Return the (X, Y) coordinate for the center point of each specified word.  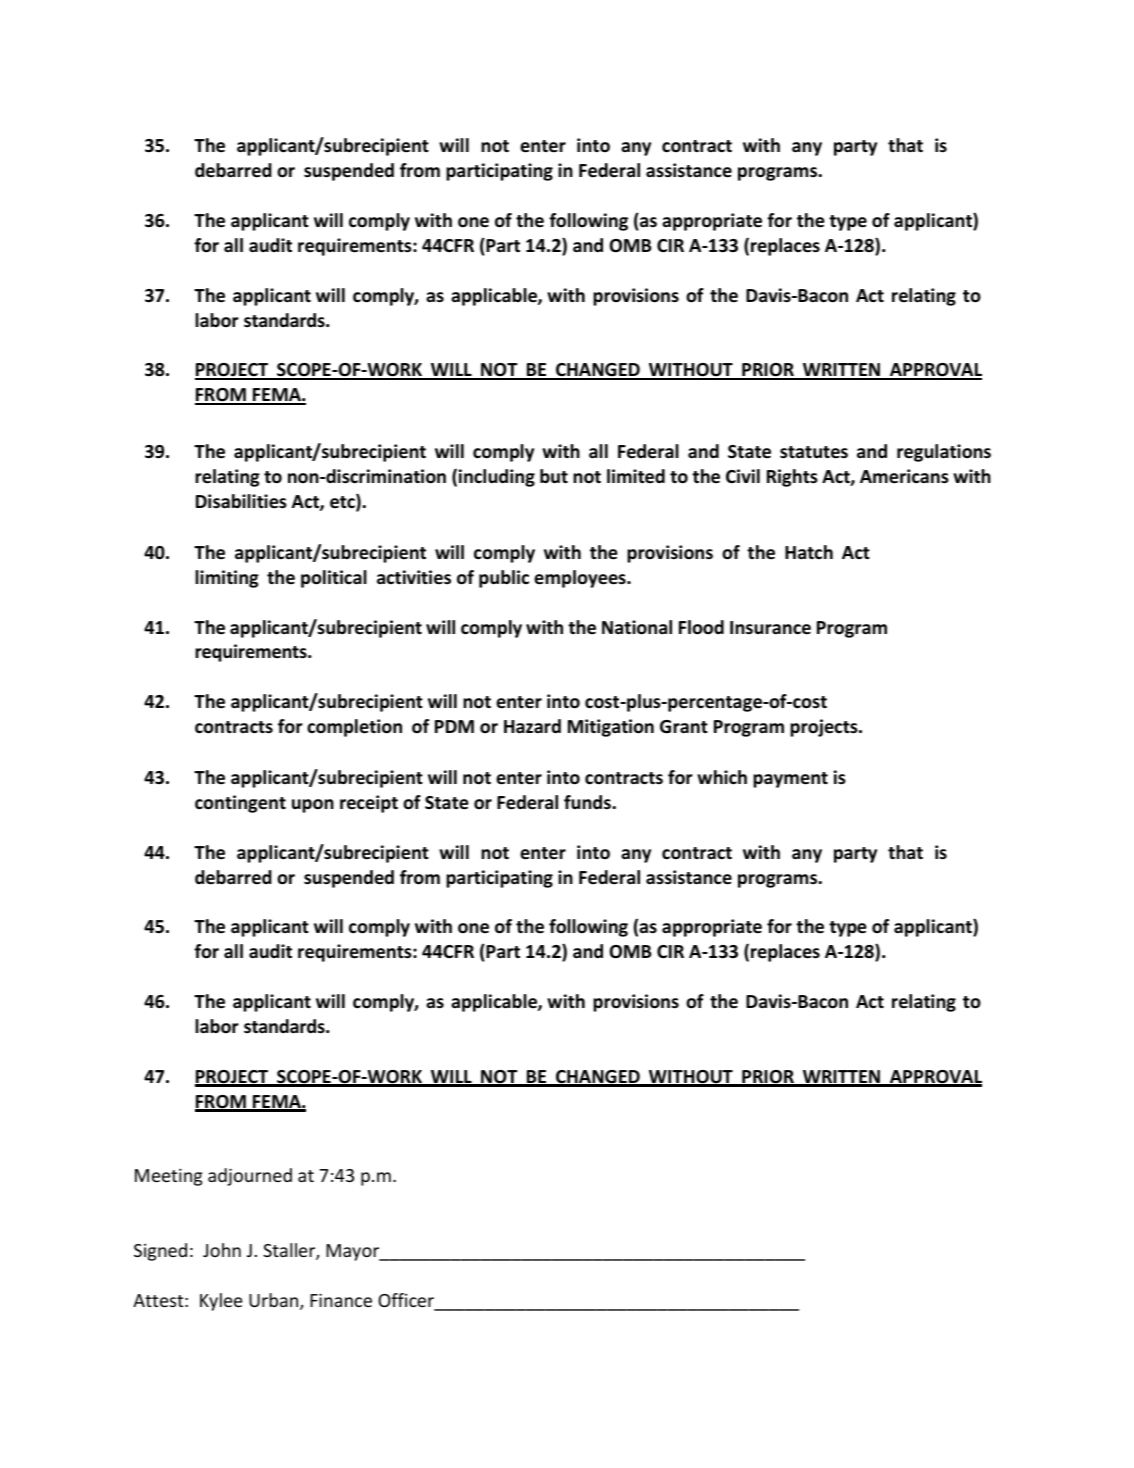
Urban (275, 1301)
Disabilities (241, 501)
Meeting (168, 1177)
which (722, 777)
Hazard (532, 726)
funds (588, 802)
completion (354, 728)
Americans (904, 476)
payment (790, 780)
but (554, 476)
